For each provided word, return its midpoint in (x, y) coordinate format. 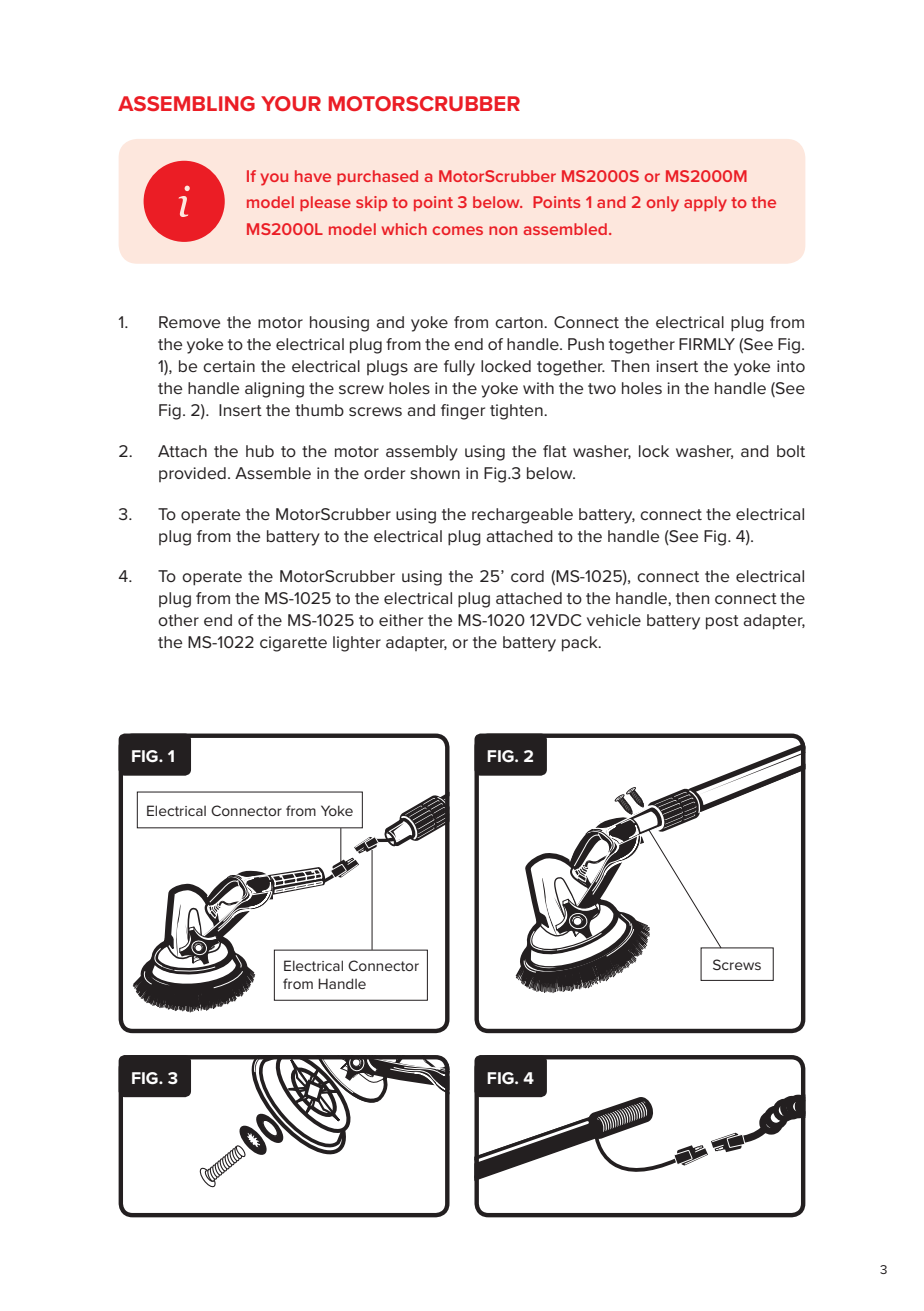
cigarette (293, 644)
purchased (377, 177)
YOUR (291, 103)
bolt (791, 451)
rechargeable (522, 516)
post (722, 622)
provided (192, 474)
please (325, 203)
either (401, 620)
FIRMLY (707, 344)
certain (229, 366)
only (662, 204)
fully (459, 368)
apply (705, 204)
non (503, 230)
